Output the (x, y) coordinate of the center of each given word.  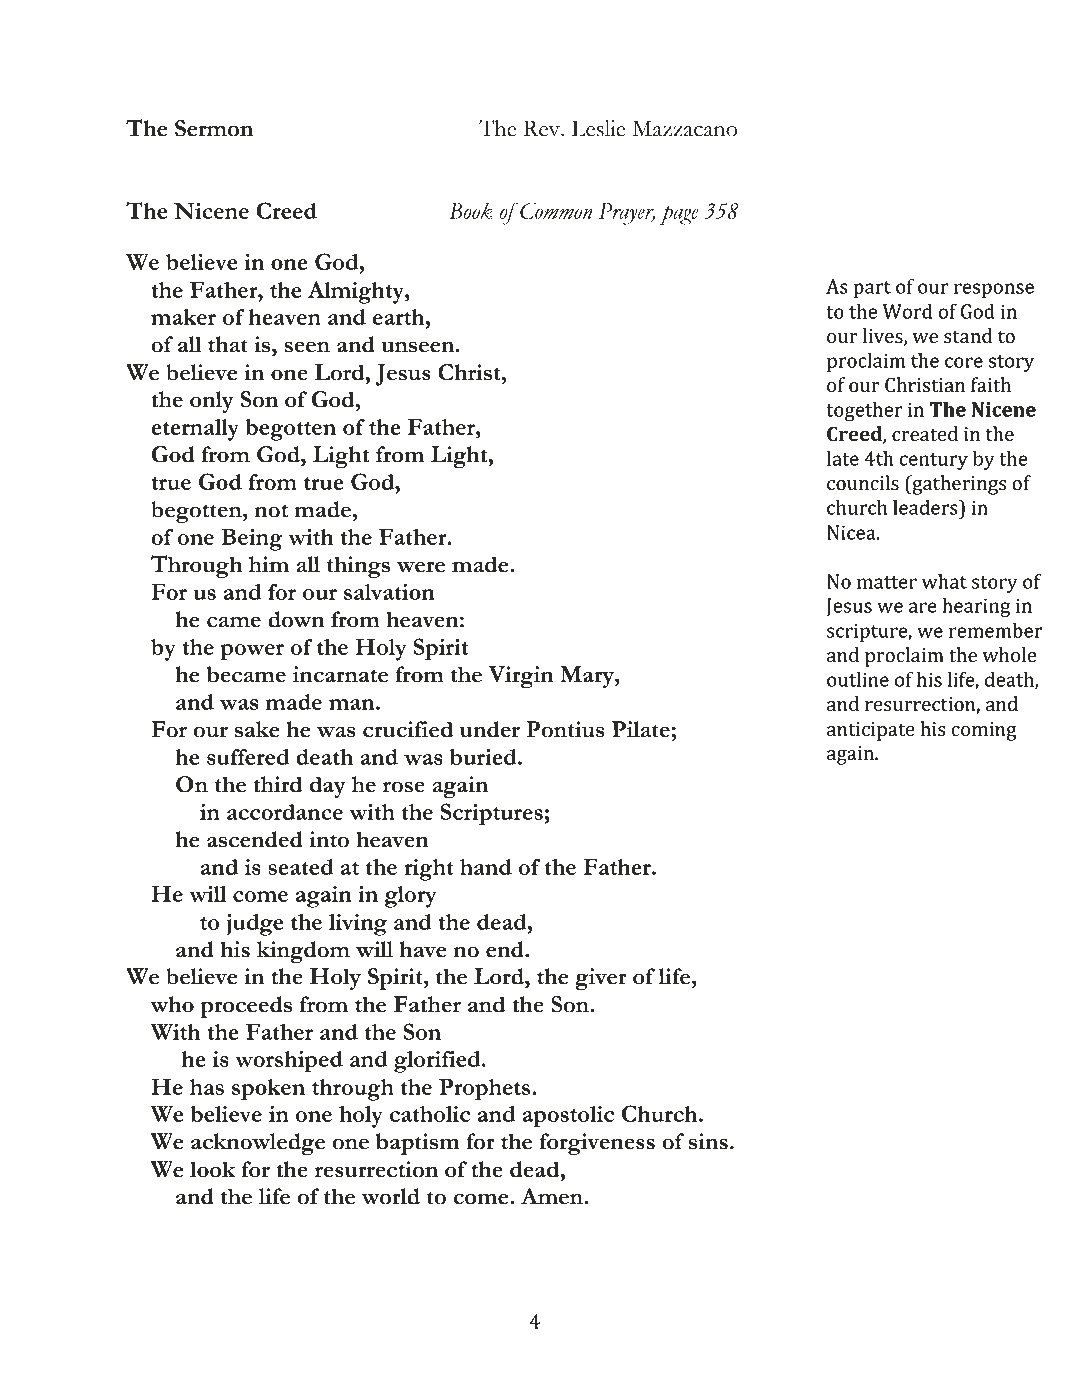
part (872, 289)
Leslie (599, 128)
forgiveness (597, 1144)
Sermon (214, 128)
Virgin (521, 677)
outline (858, 679)
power (252, 652)
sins (708, 1141)
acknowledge (258, 1144)
